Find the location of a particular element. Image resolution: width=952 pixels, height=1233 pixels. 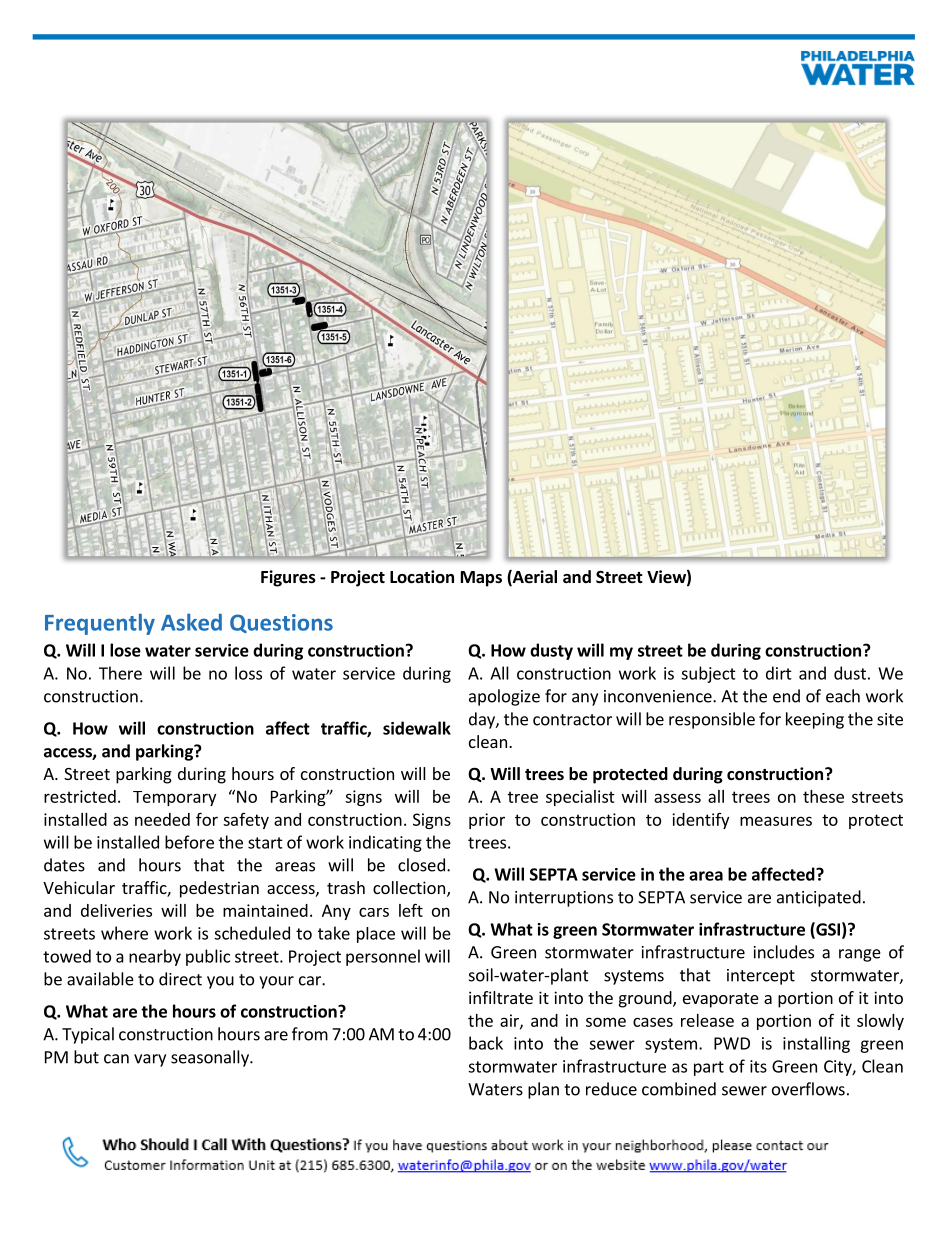

before is located at coordinates (189, 842).
